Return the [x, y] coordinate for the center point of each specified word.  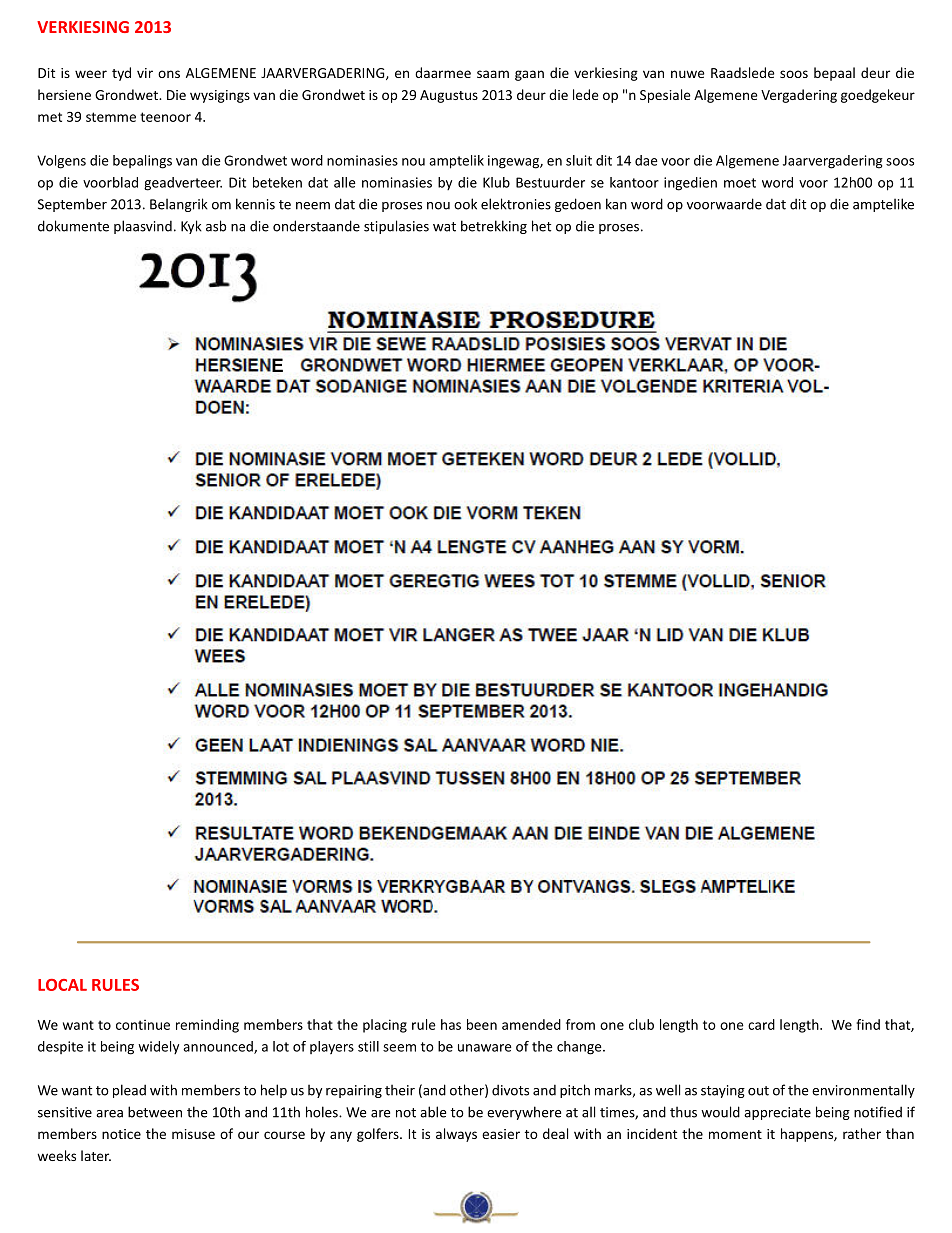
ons [169, 74]
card [761, 1024]
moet [740, 183]
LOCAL [62, 985]
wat [444, 227]
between [155, 1112]
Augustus [449, 96]
